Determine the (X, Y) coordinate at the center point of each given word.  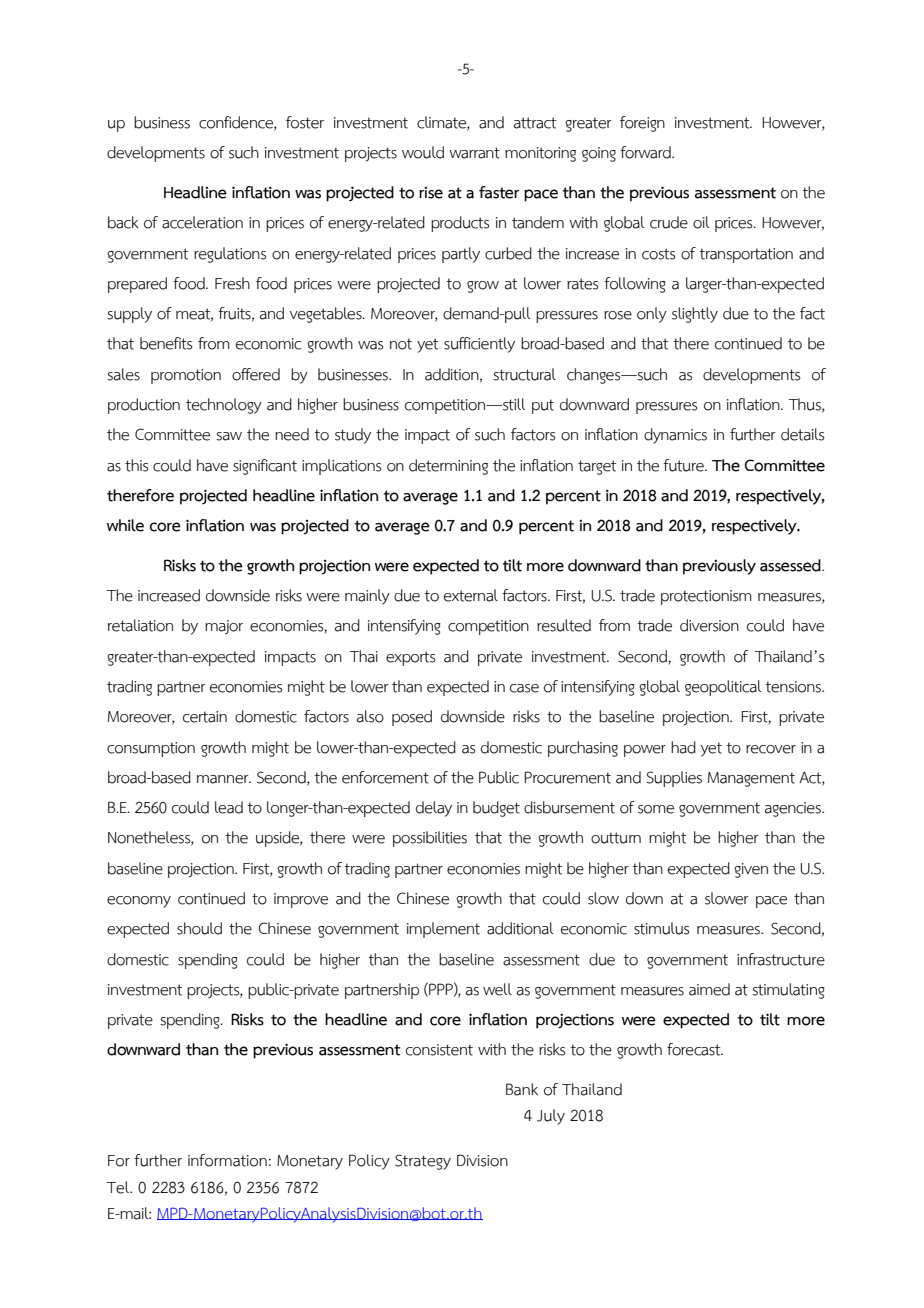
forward (646, 152)
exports (410, 658)
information (227, 1160)
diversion (709, 625)
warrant (474, 153)
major (224, 627)
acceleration (202, 222)
